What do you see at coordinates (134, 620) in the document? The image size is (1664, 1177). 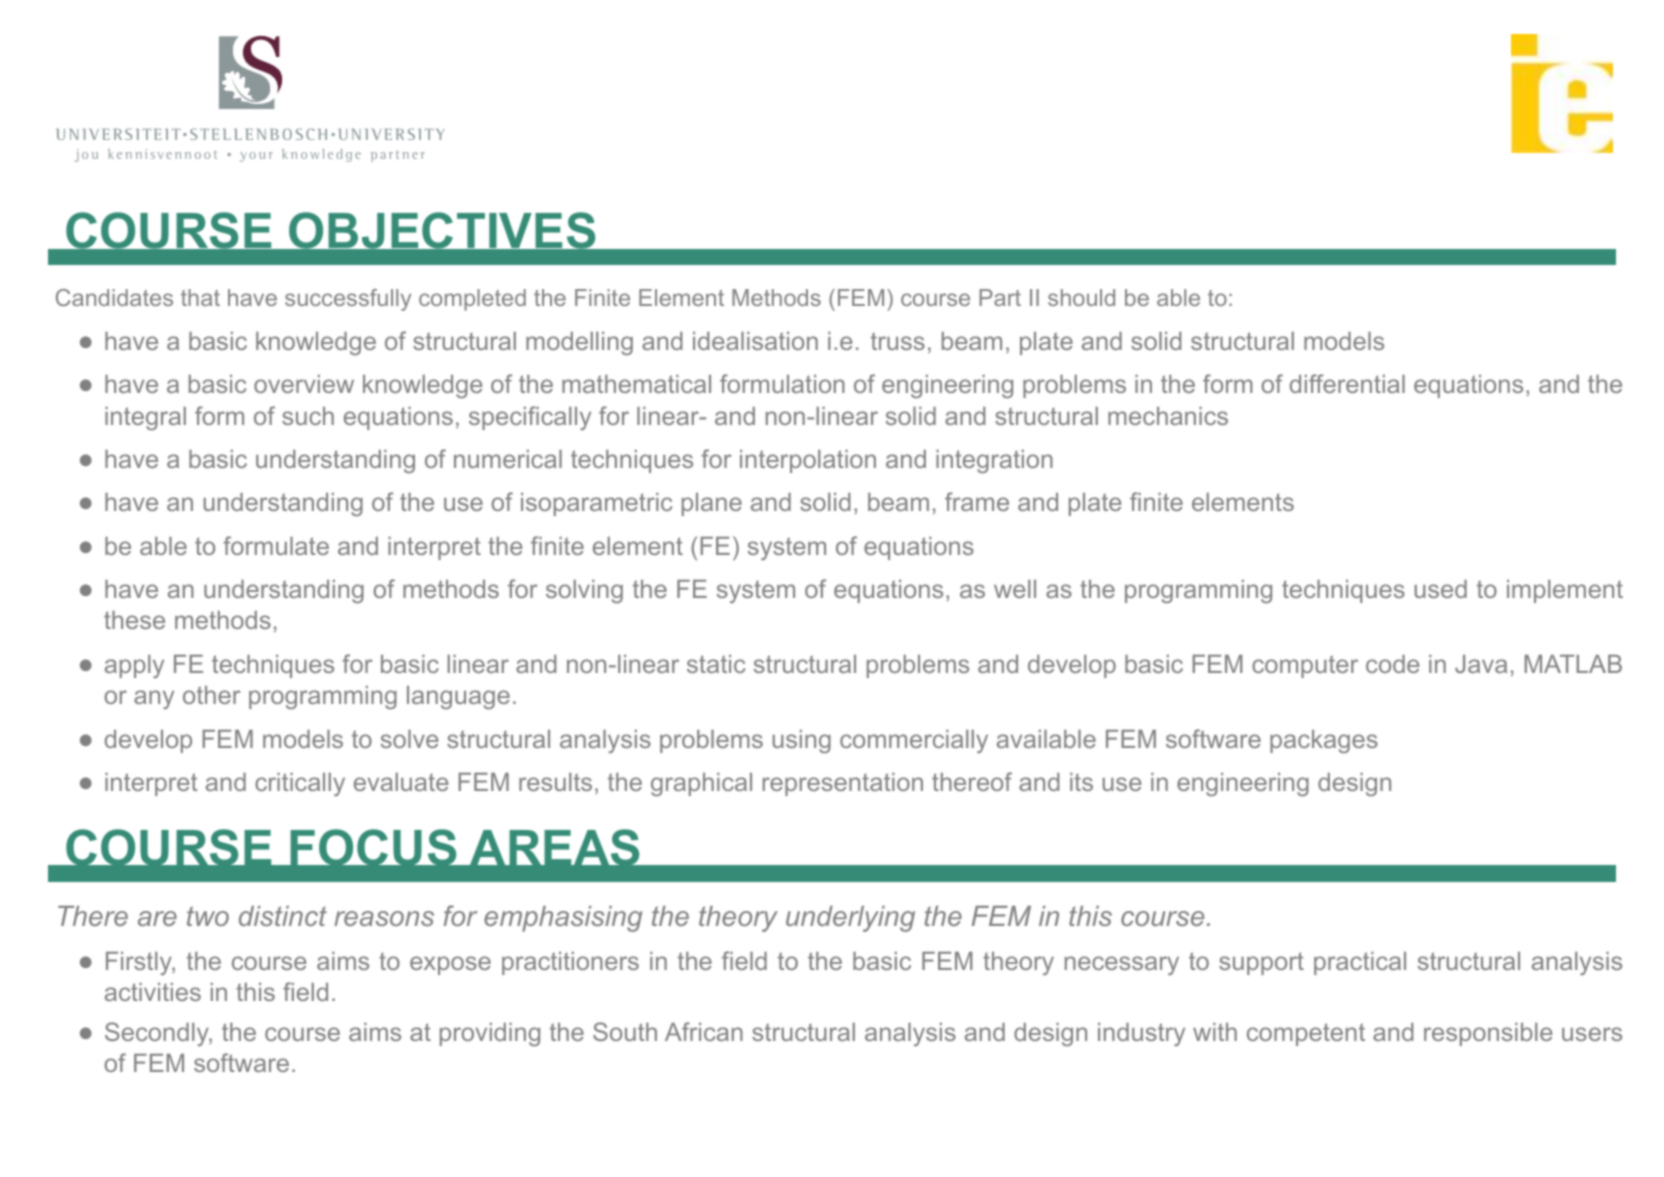 I see `these` at bounding box center [134, 620].
